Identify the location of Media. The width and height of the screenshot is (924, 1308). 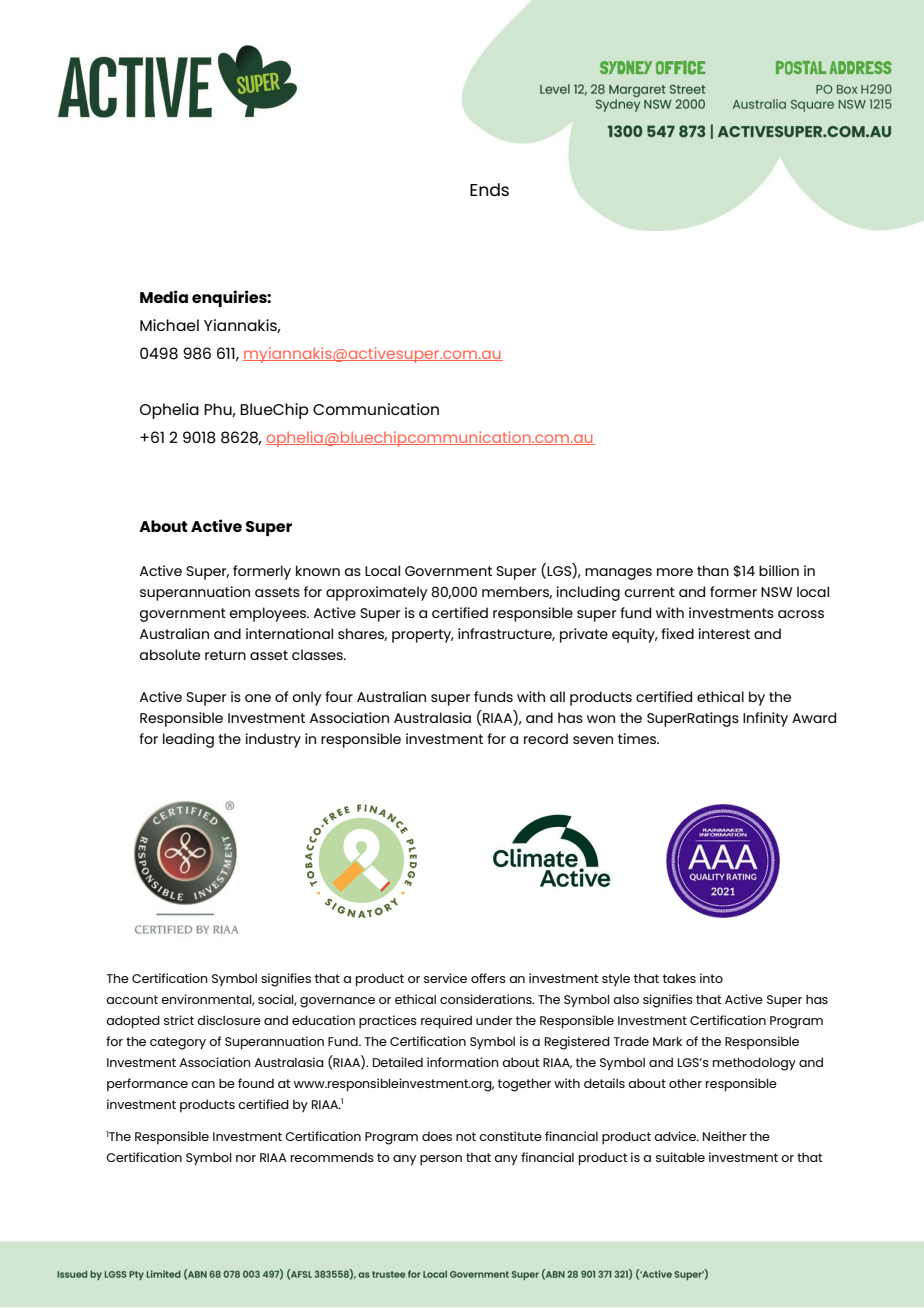
(164, 296).
